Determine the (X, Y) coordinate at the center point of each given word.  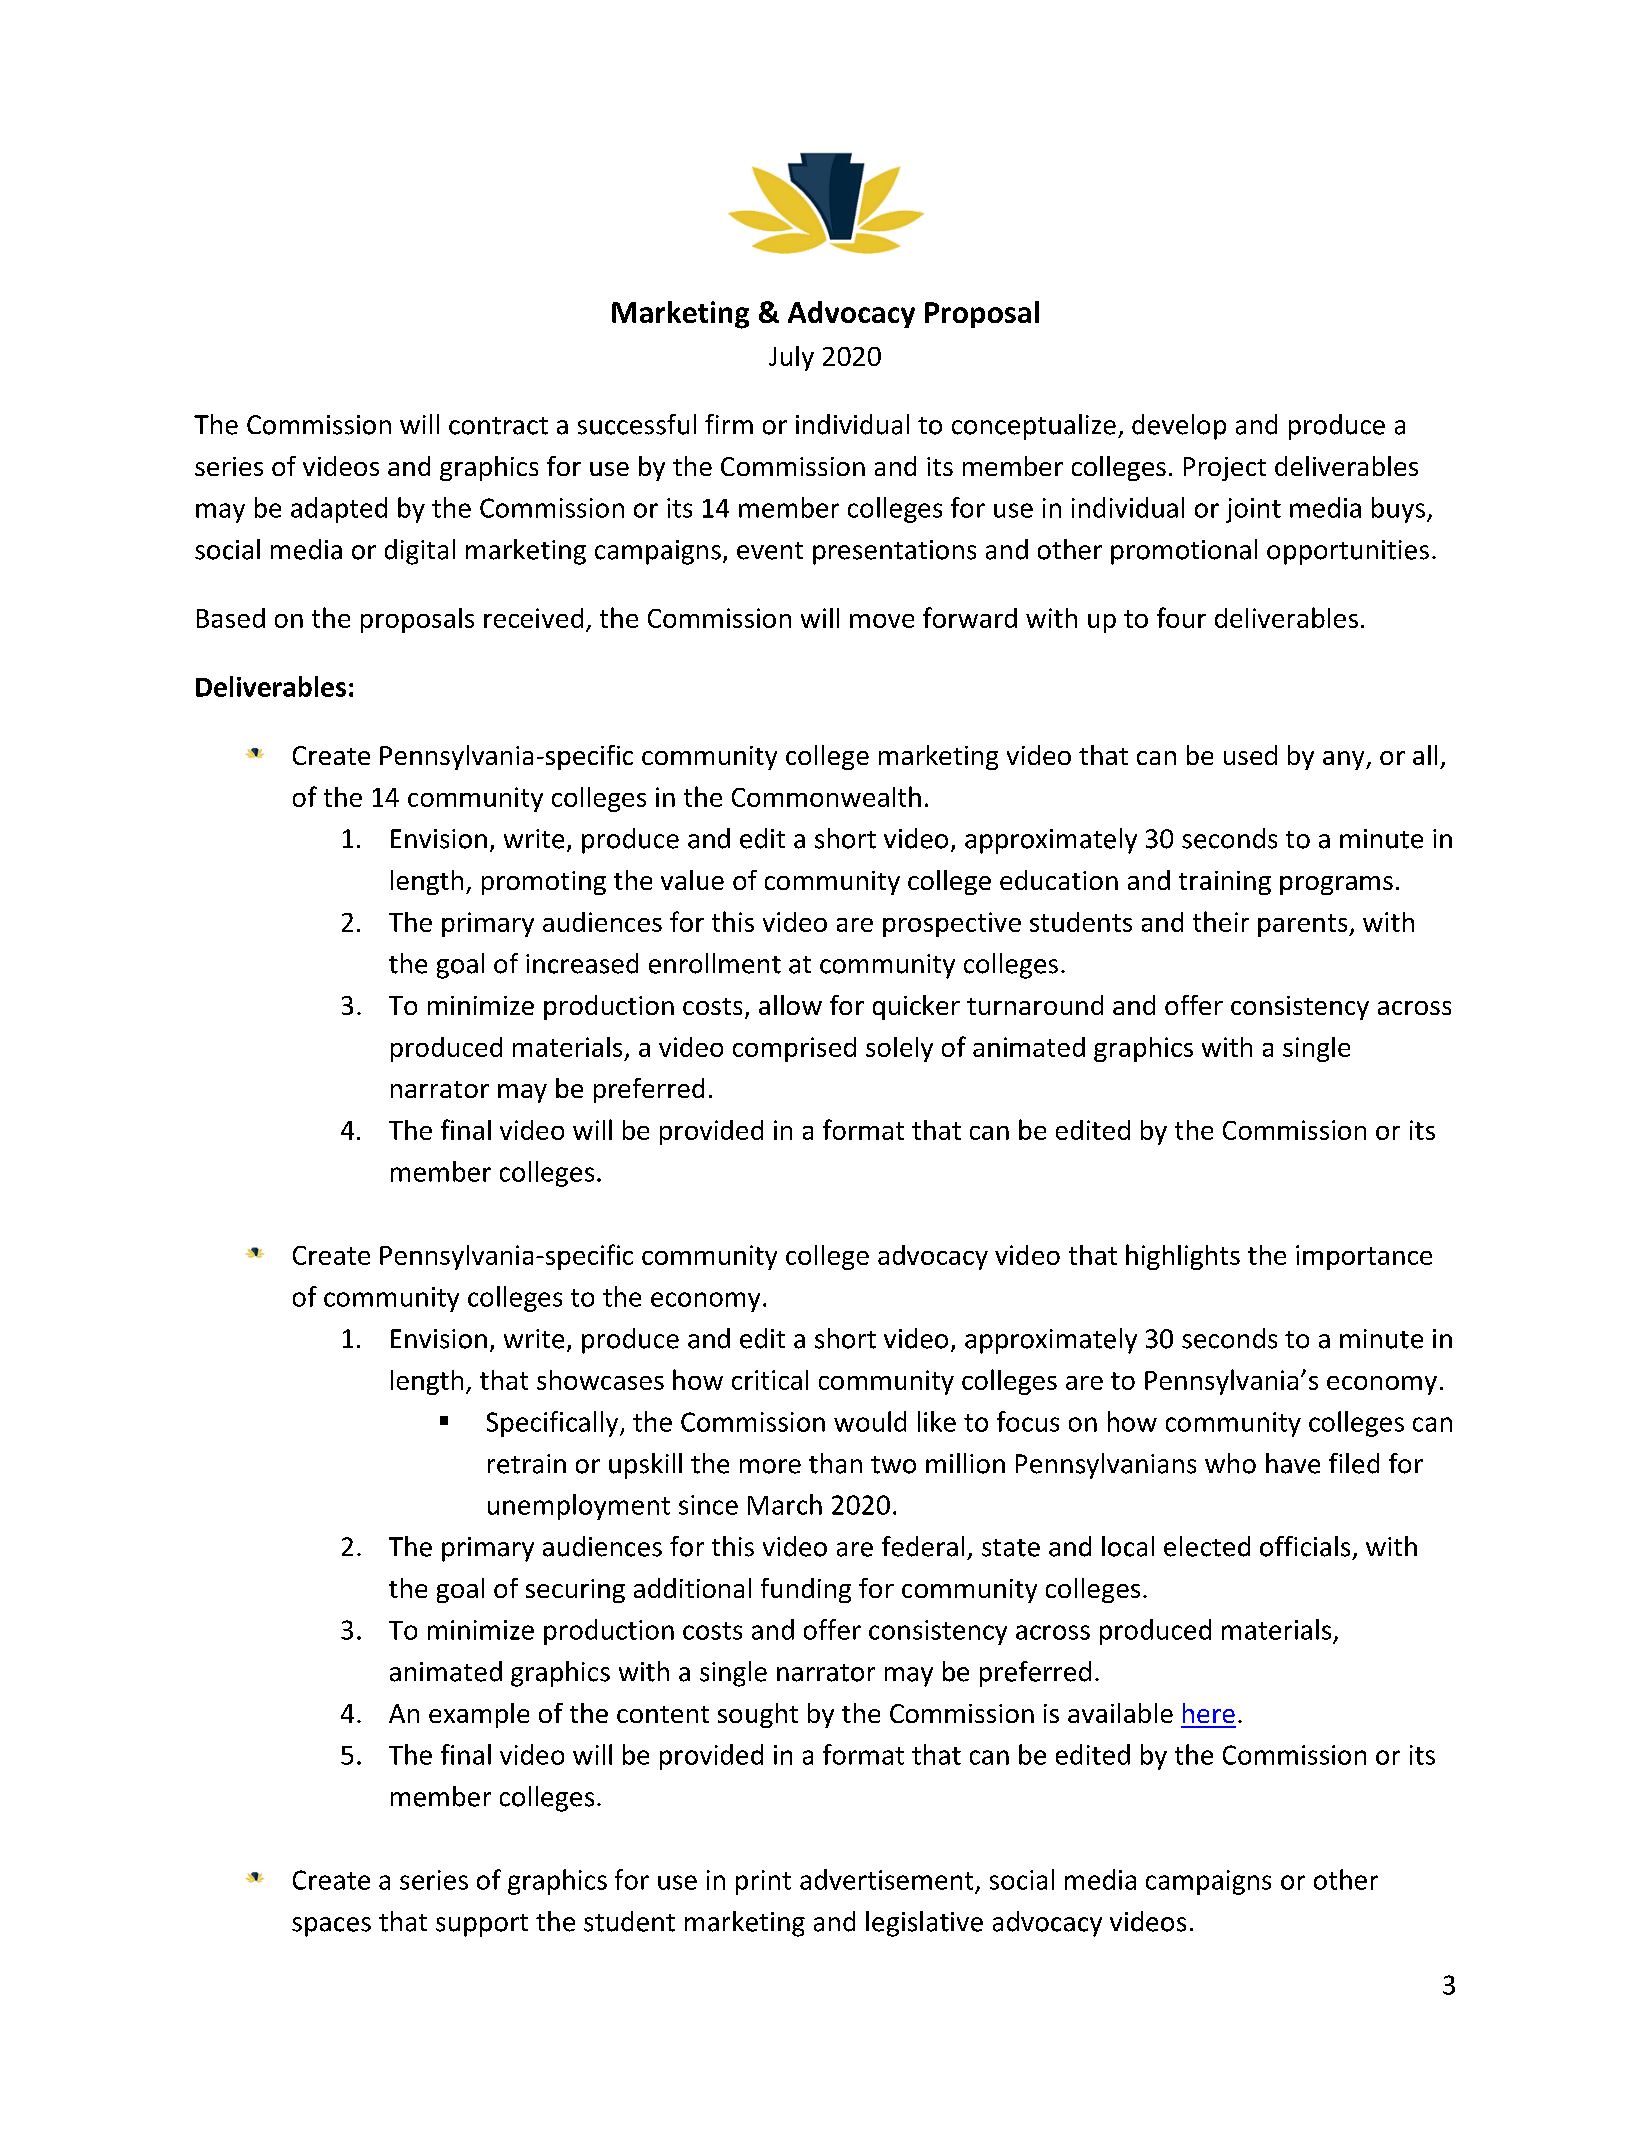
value (692, 880)
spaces (331, 1927)
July (791, 358)
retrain (527, 1464)
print (763, 1882)
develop (1179, 427)
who (1230, 1463)
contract (498, 426)
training (1225, 883)
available (1120, 1713)
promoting (544, 883)
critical (770, 1380)
